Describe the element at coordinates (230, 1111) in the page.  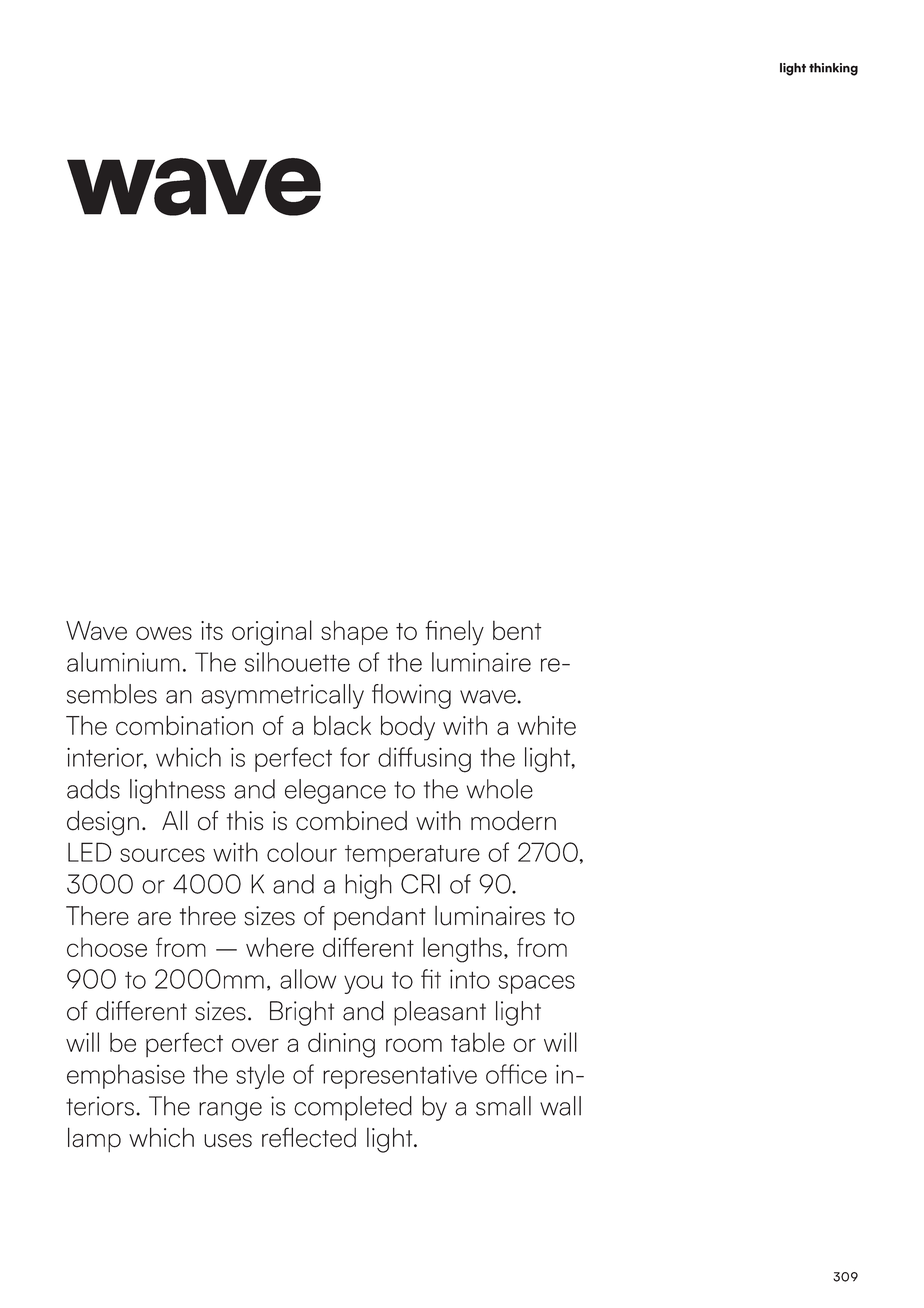
I see `range` at that location.
